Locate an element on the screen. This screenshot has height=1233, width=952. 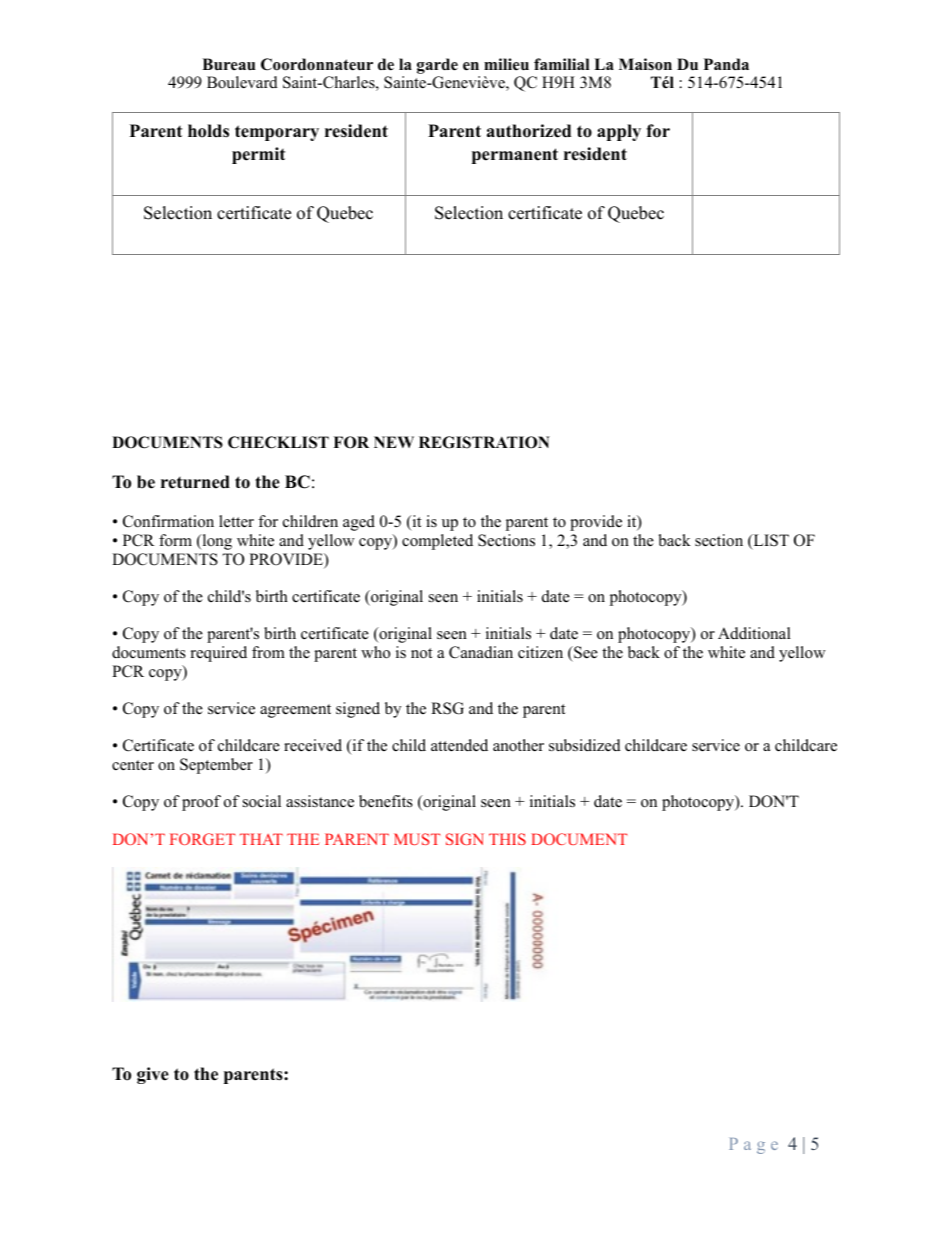
Maison is located at coordinates (645, 64).
